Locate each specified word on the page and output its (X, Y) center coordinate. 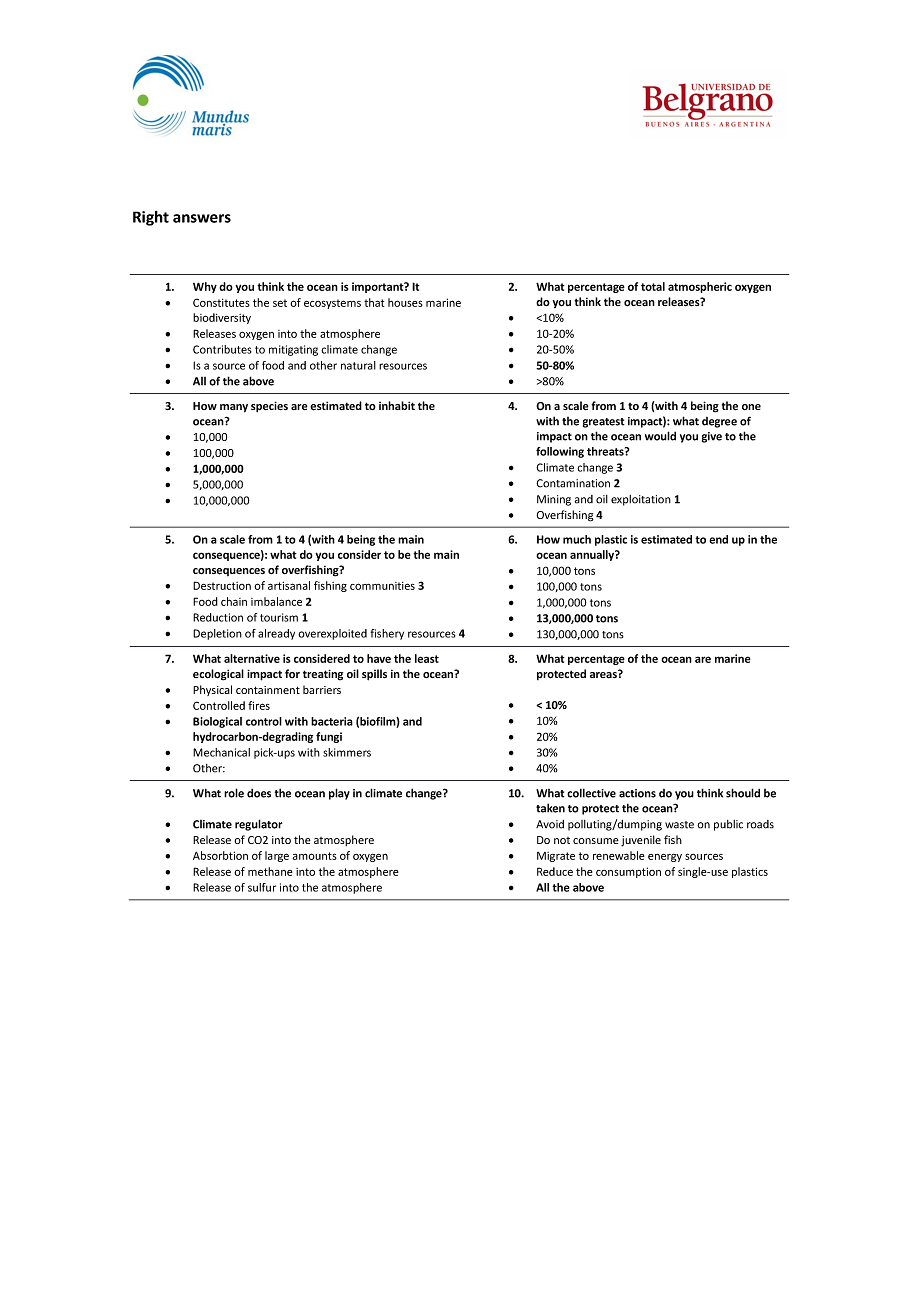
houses (405, 302)
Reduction (218, 617)
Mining (554, 500)
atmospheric (700, 287)
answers (202, 218)
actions (637, 793)
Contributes (222, 349)
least (427, 658)
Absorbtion (220, 855)
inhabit (397, 405)
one (751, 407)
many (234, 408)
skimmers (347, 752)
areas (604, 674)
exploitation (641, 500)
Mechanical (221, 752)
